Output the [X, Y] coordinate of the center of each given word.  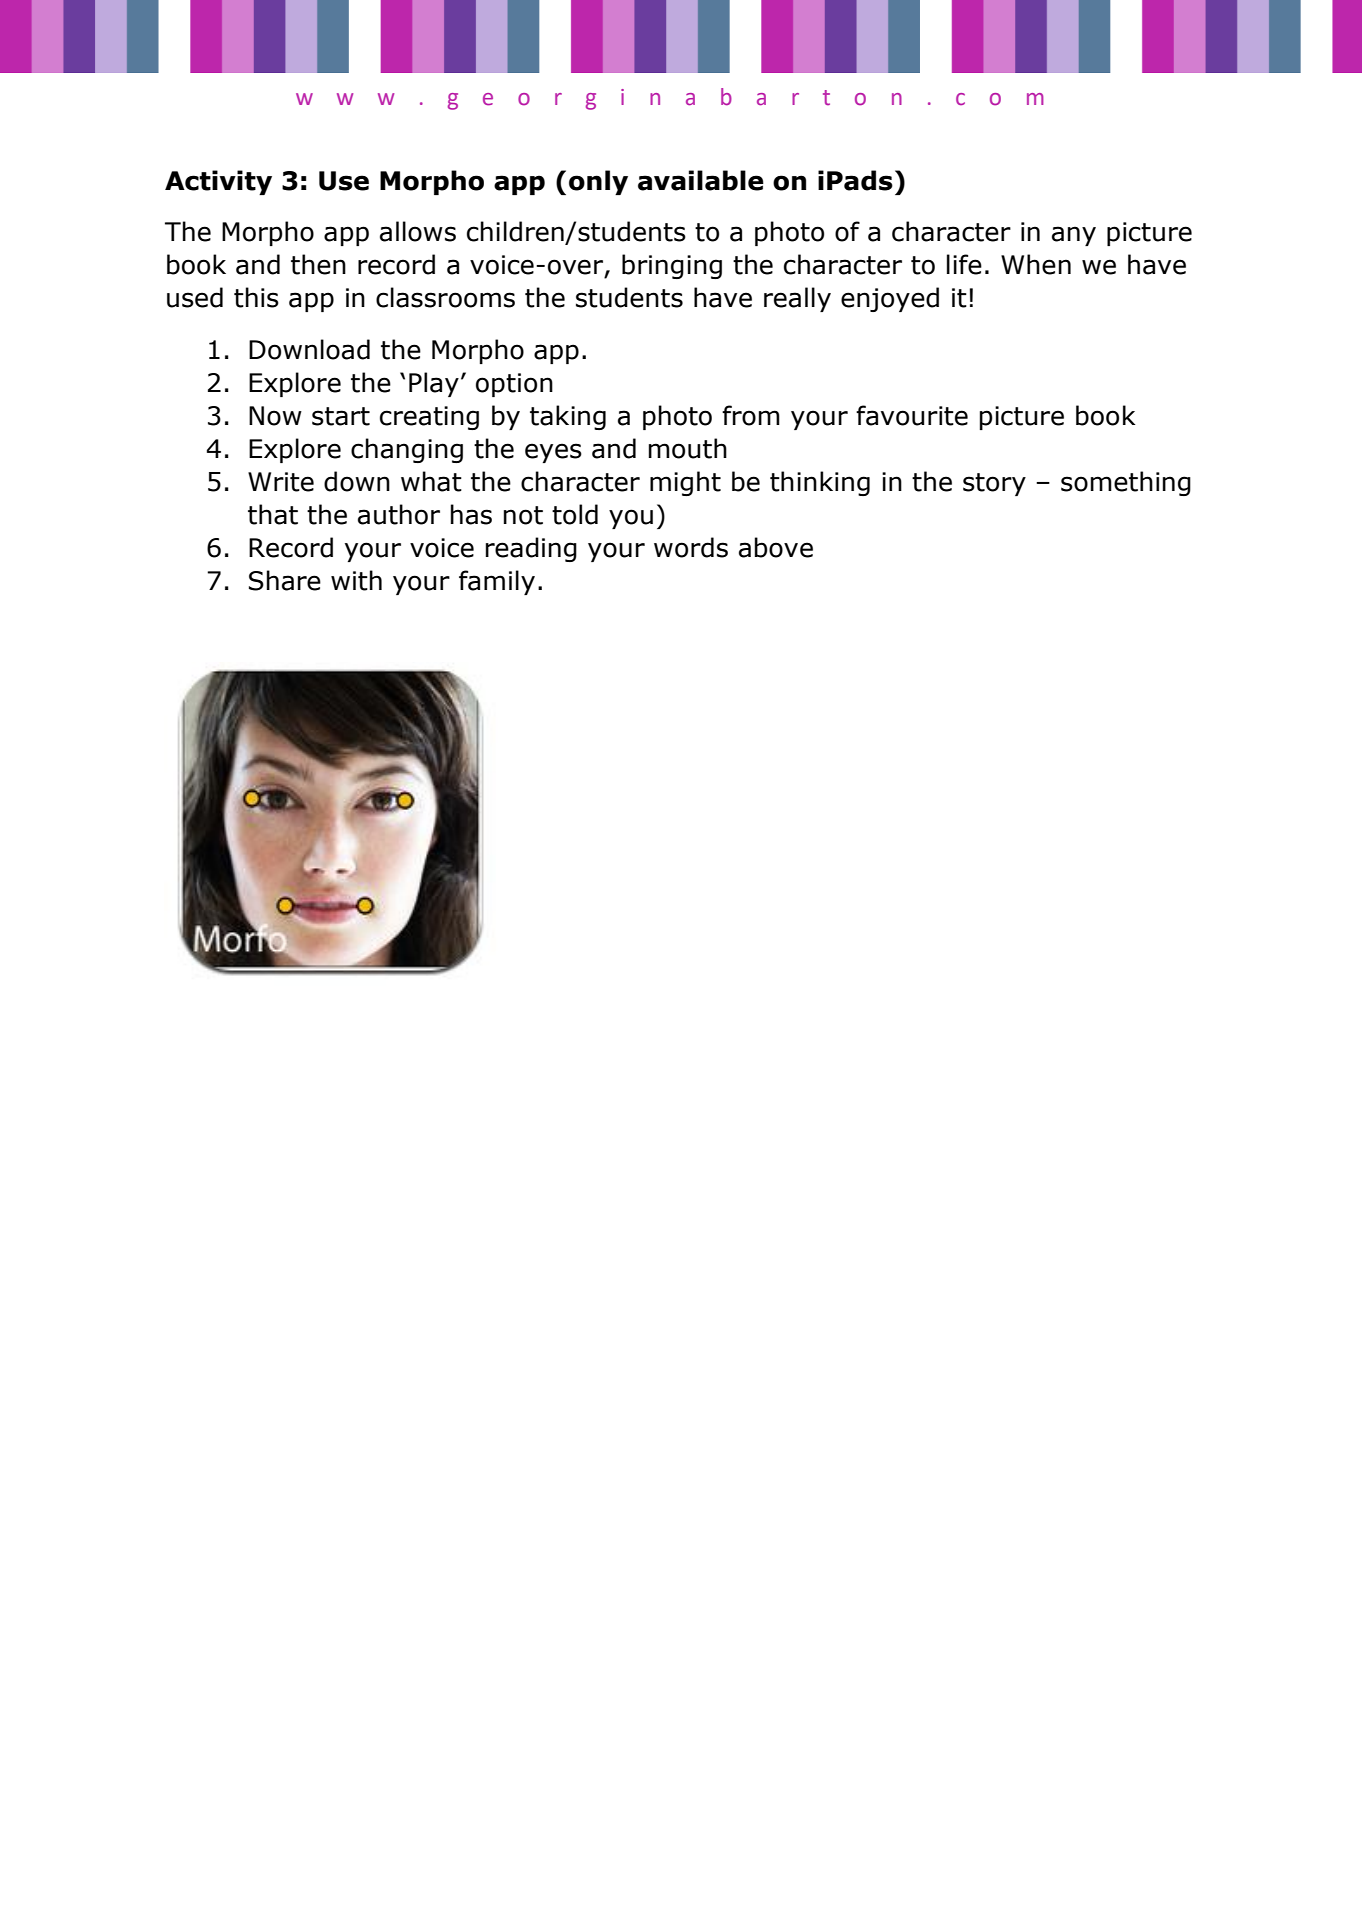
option [514, 385]
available [701, 180]
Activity [218, 182]
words [691, 547]
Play [434, 384]
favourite [912, 415]
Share [285, 580]
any [1074, 236]
